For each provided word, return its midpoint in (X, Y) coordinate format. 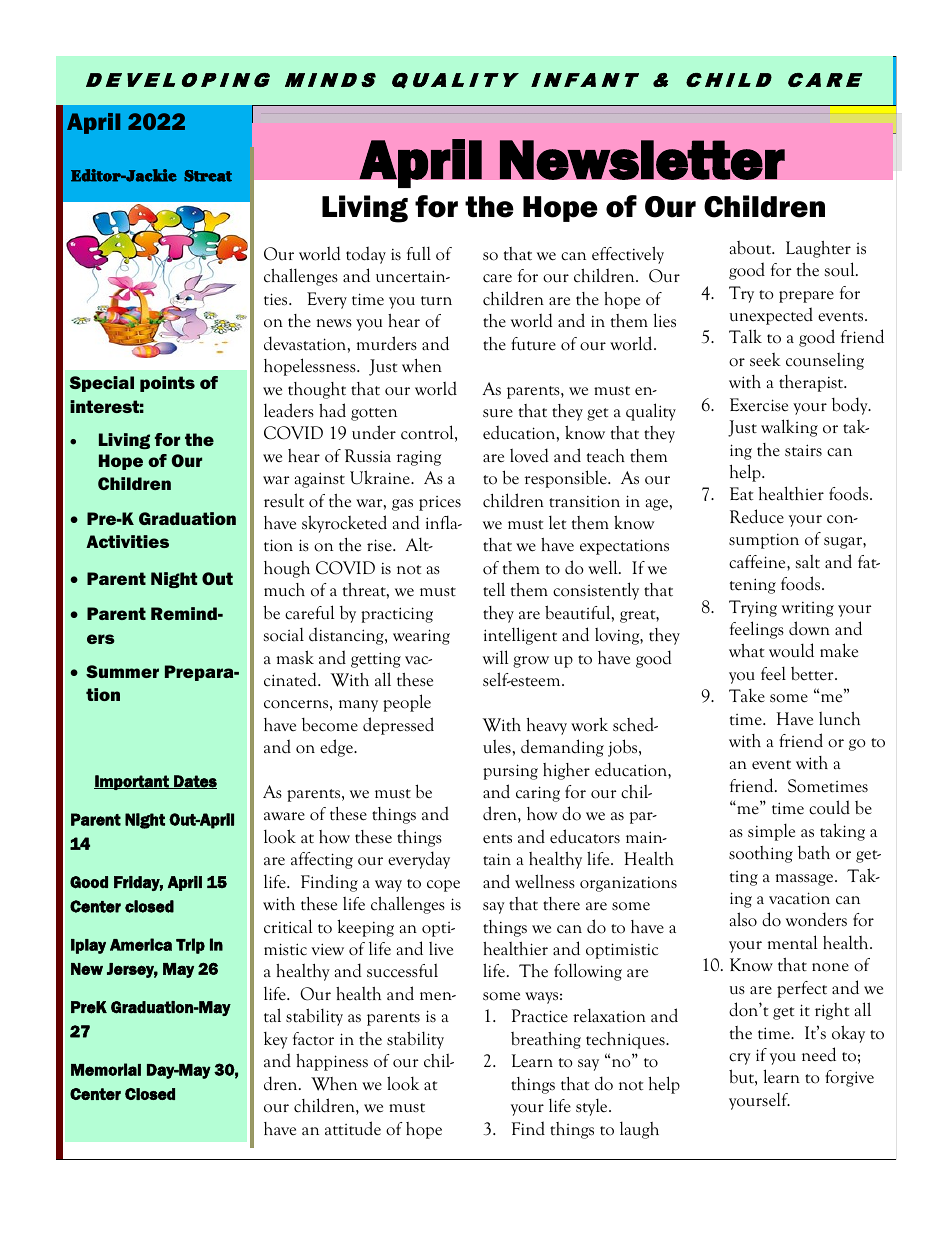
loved (529, 455)
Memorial (106, 1069)
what (747, 650)
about (752, 248)
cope (443, 886)
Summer (122, 671)
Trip (190, 946)
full (419, 253)
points (167, 384)
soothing (761, 854)
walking (789, 428)
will (495, 657)
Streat (208, 176)
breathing (546, 1040)
